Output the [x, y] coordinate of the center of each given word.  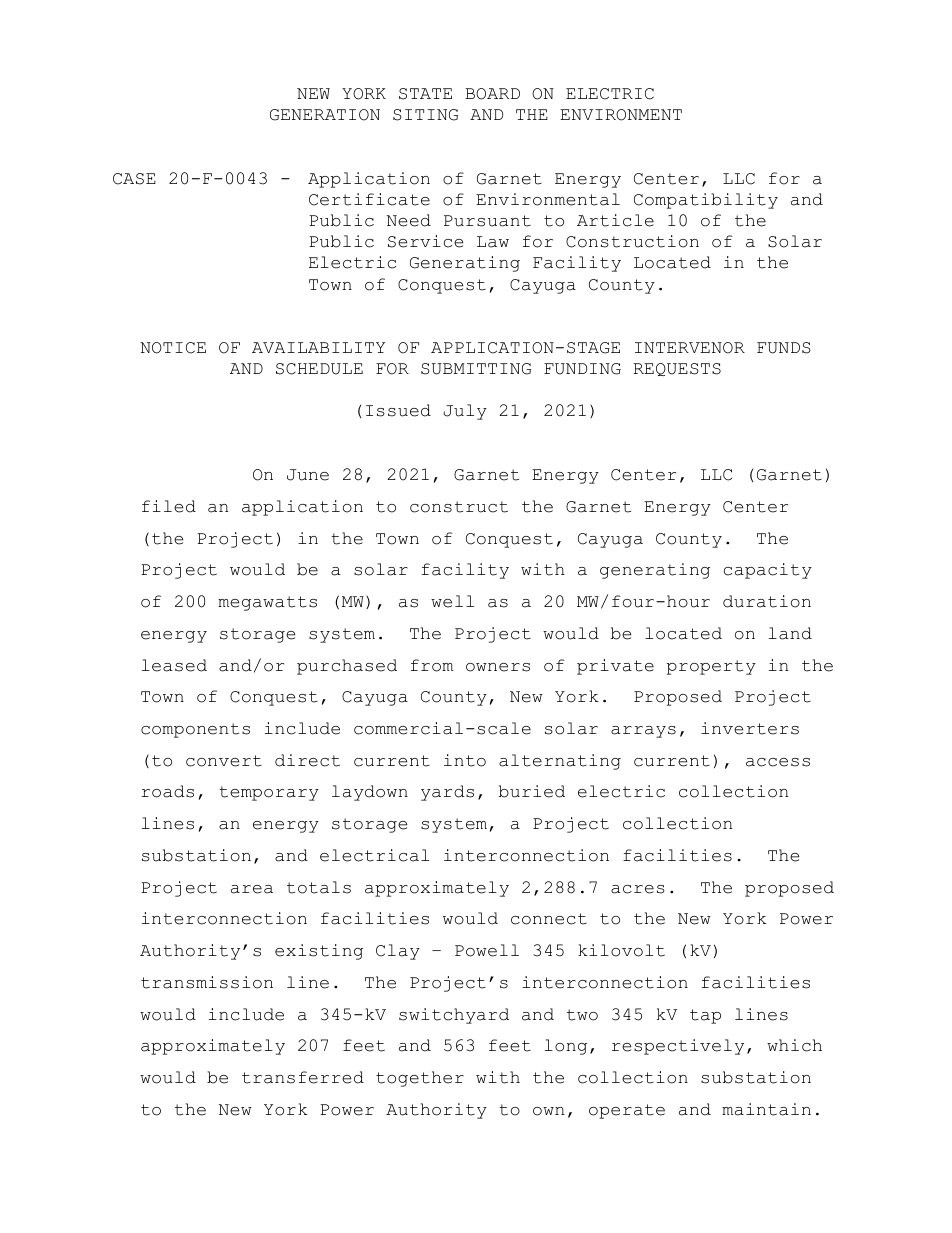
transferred [303, 1077]
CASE [134, 179]
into [465, 760]
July [465, 412]
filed [169, 506]
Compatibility [706, 201]
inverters [750, 728]
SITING [425, 115]
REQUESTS [677, 369]
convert [224, 761]
